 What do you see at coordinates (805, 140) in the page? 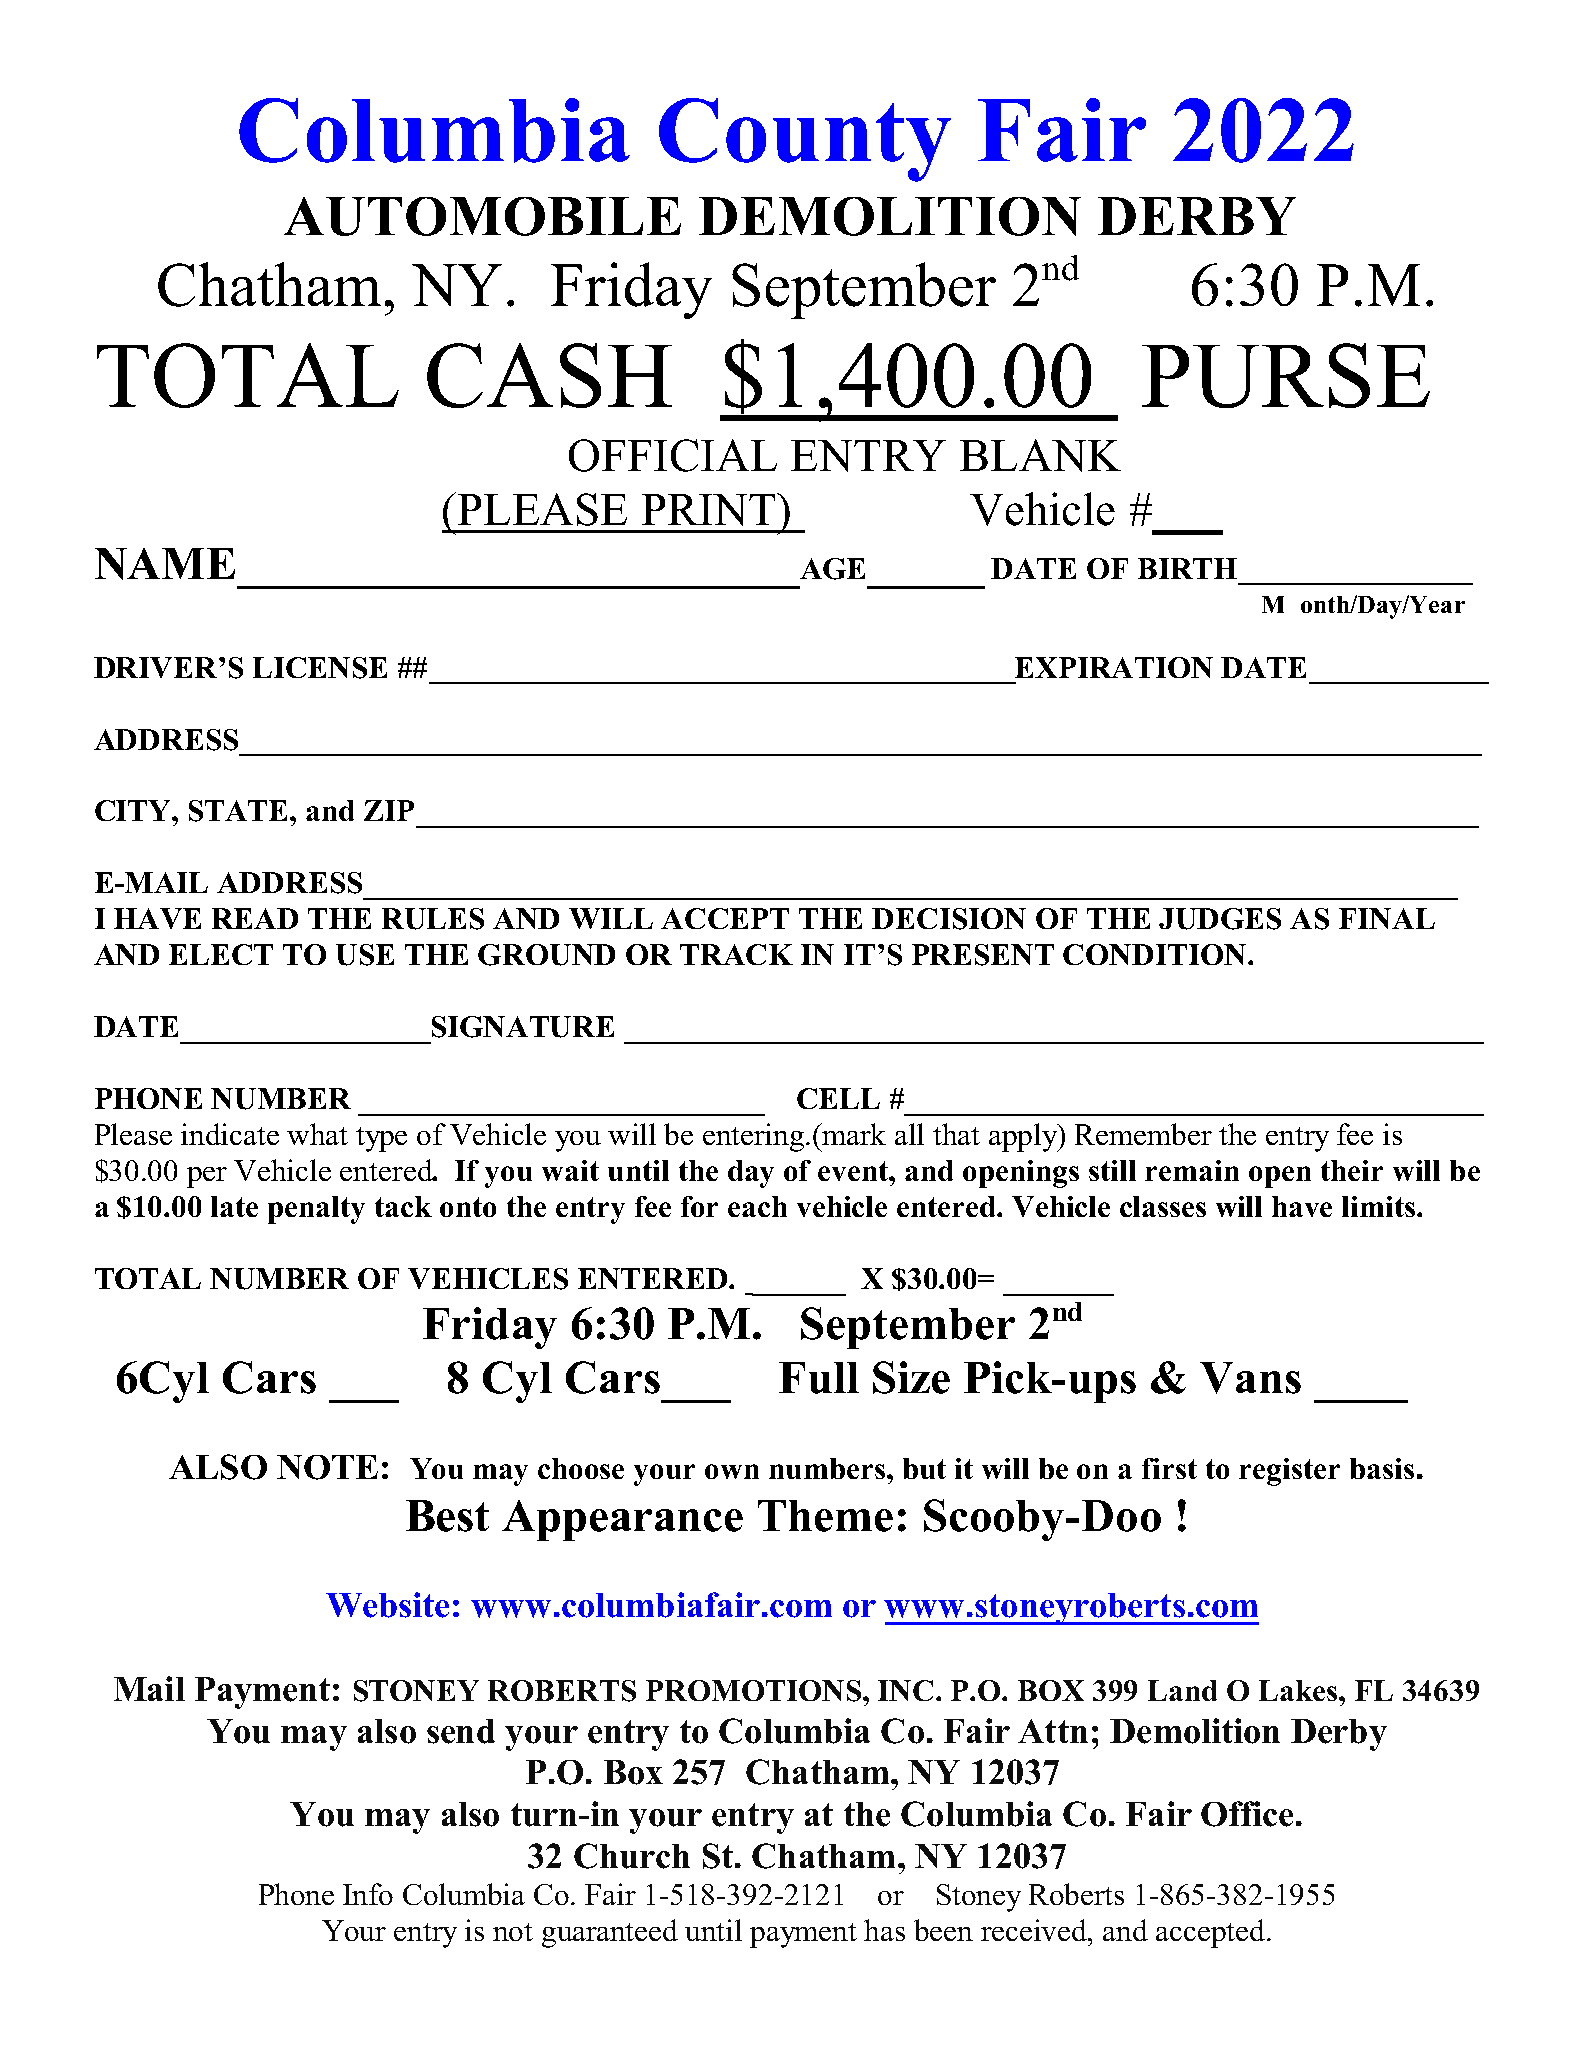
I see `County` at bounding box center [805, 140].
